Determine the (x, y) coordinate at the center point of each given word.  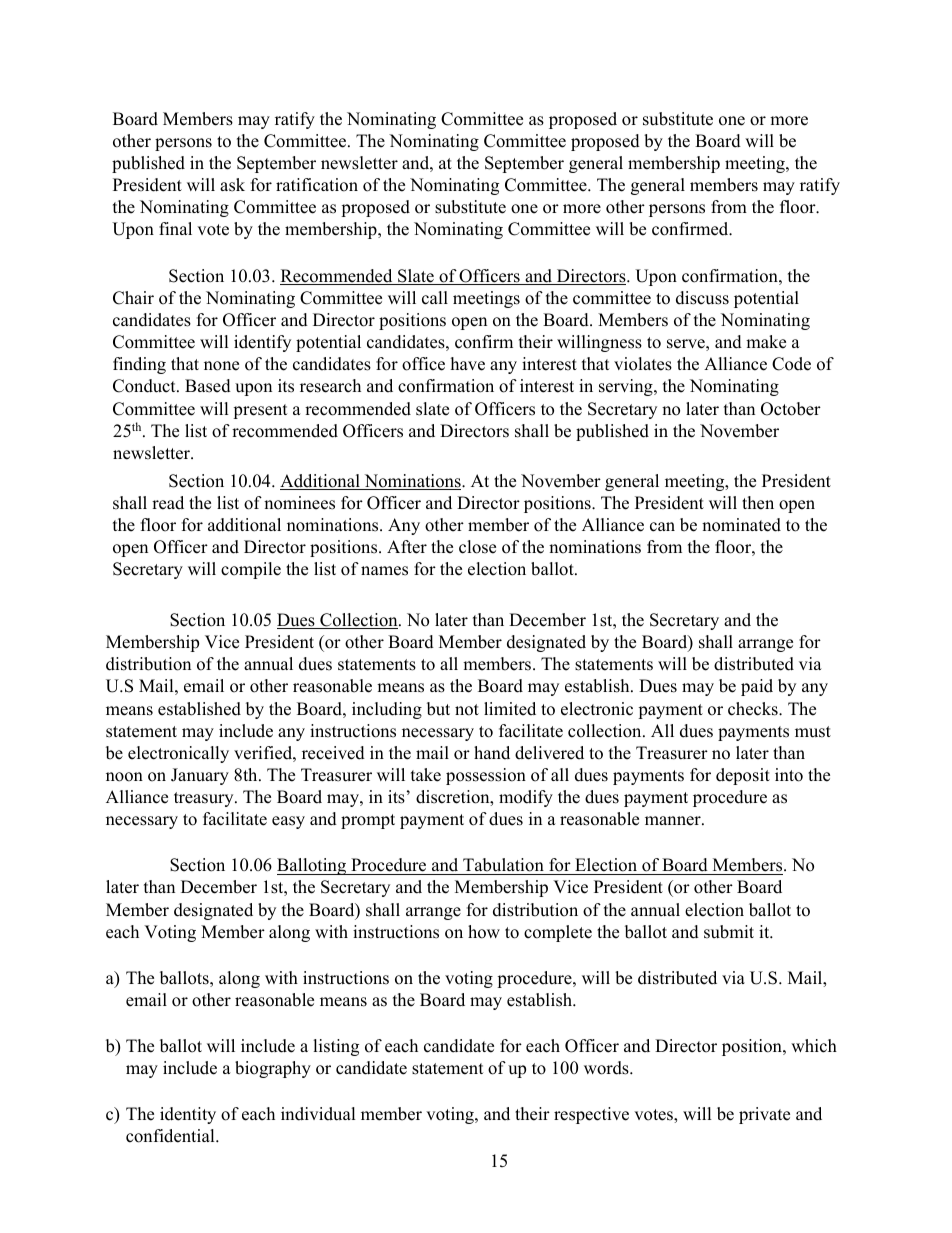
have (468, 364)
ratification (317, 185)
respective (591, 1115)
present (260, 411)
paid (757, 687)
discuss (702, 298)
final (175, 228)
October (791, 409)
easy (288, 822)
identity (188, 1115)
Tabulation (503, 865)
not (467, 710)
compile (251, 570)
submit (729, 932)
